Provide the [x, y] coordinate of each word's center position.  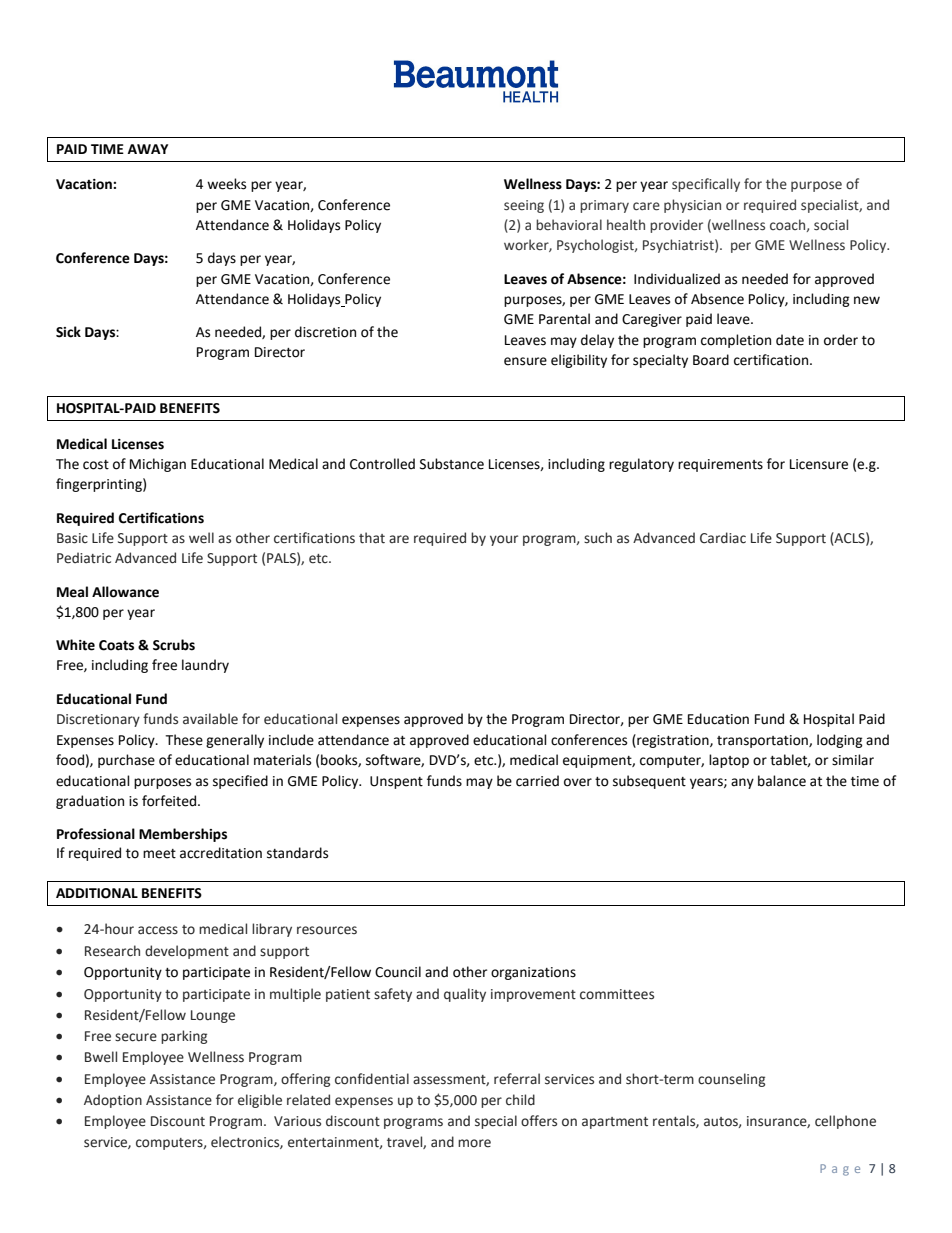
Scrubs [174, 645]
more [474, 1143]
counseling [731, 1080]
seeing [524, 206]
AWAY [148, 149]
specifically [706, 185]
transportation [763, 741]
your [504, 540]
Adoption [113, 1101]
